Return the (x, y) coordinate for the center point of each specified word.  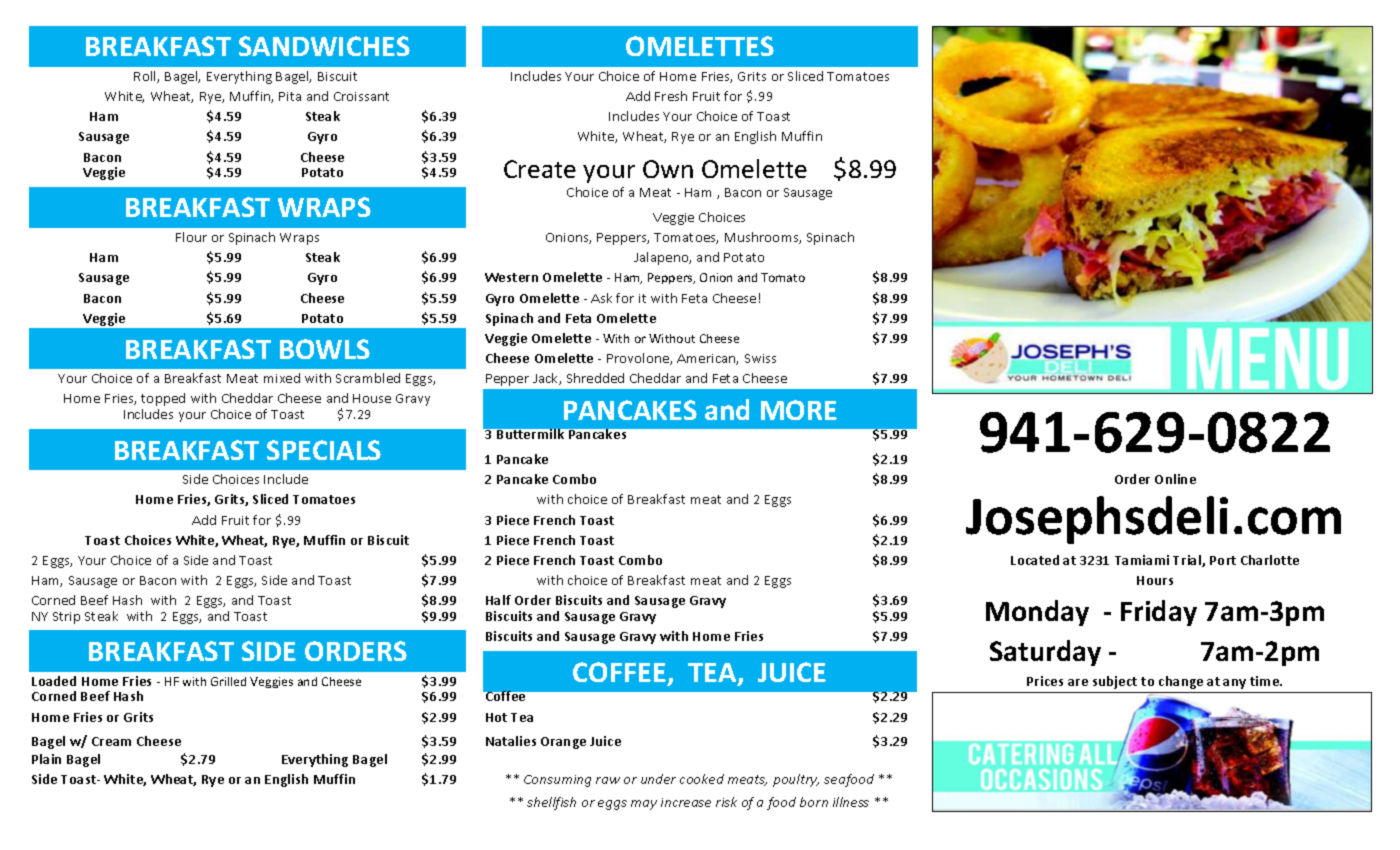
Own (668, 169)
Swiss (760, 358)
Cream (111, 741)
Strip (66, 618)
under (658, 779)
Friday (1159, 613)
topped (163, 399)
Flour (191, 237)
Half (498, 600)
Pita (290, 96)
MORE (799, 410)
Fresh (671, 96)
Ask (601, 298)
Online (1175, 479)
